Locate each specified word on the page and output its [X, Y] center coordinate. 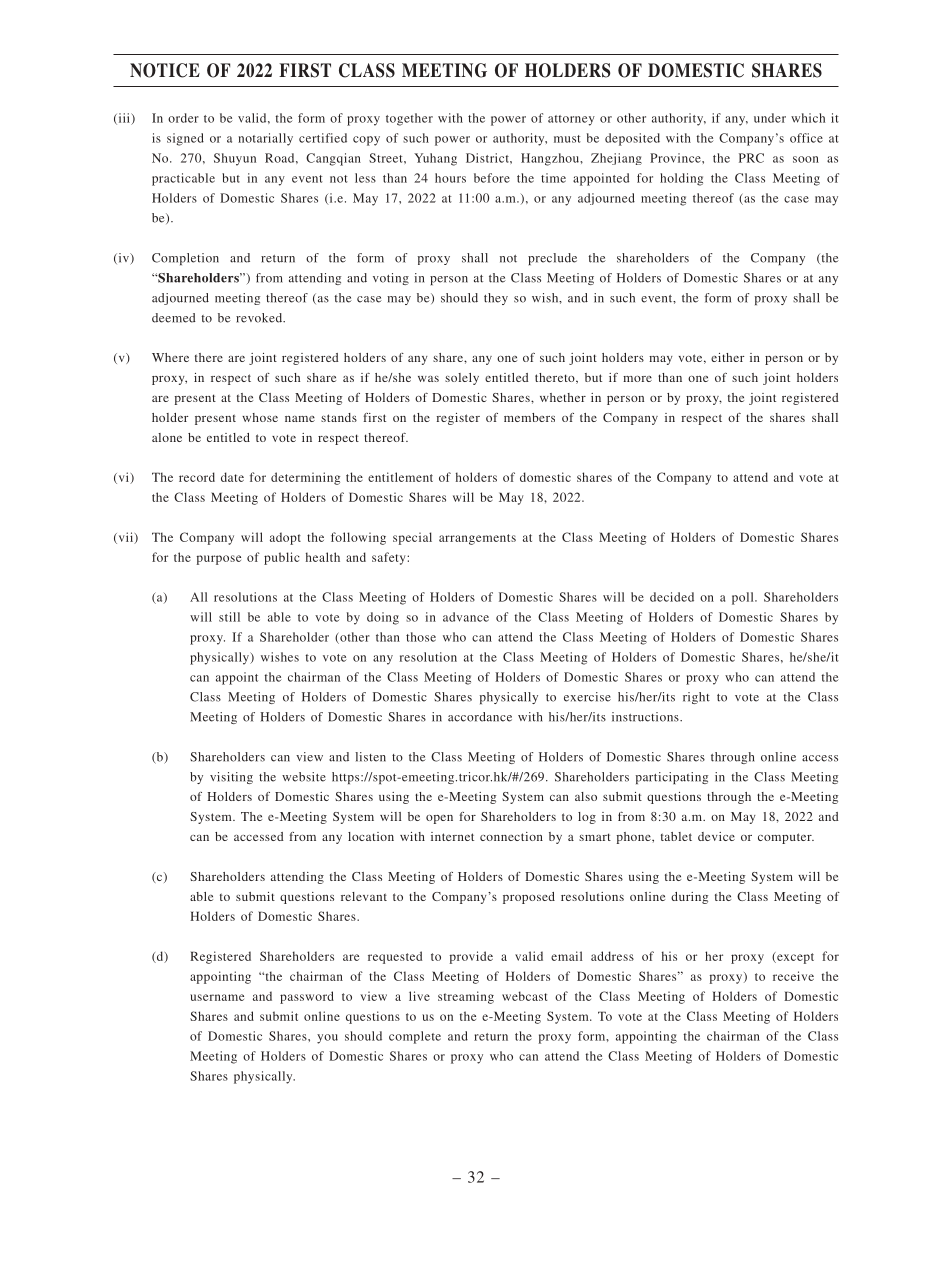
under [770, 118]
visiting [231, 778]
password [307, 997]
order [183, 118]
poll [744, 598]
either [727, 357]
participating [672, 778]
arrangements [477, 539]
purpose [219, 560]
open [439, 819]
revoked [260, 318]
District [488, 158]
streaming [466, 997]
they [496, 299]
